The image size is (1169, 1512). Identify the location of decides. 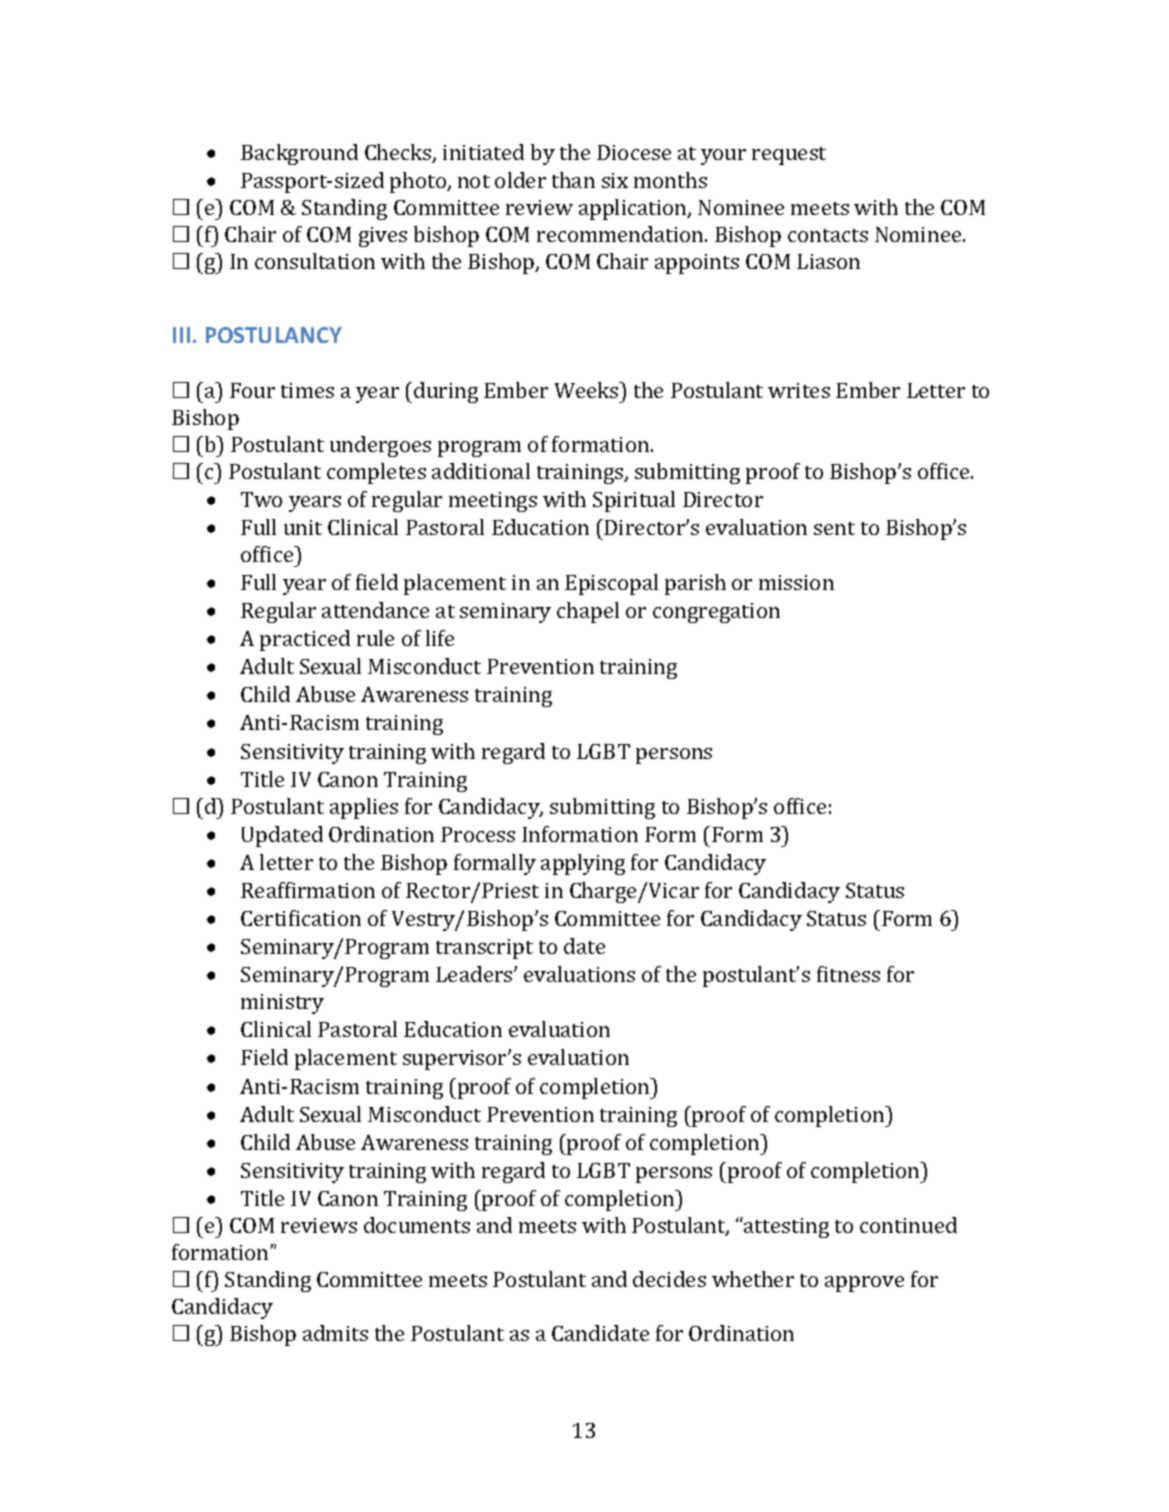
(669, 1279).
